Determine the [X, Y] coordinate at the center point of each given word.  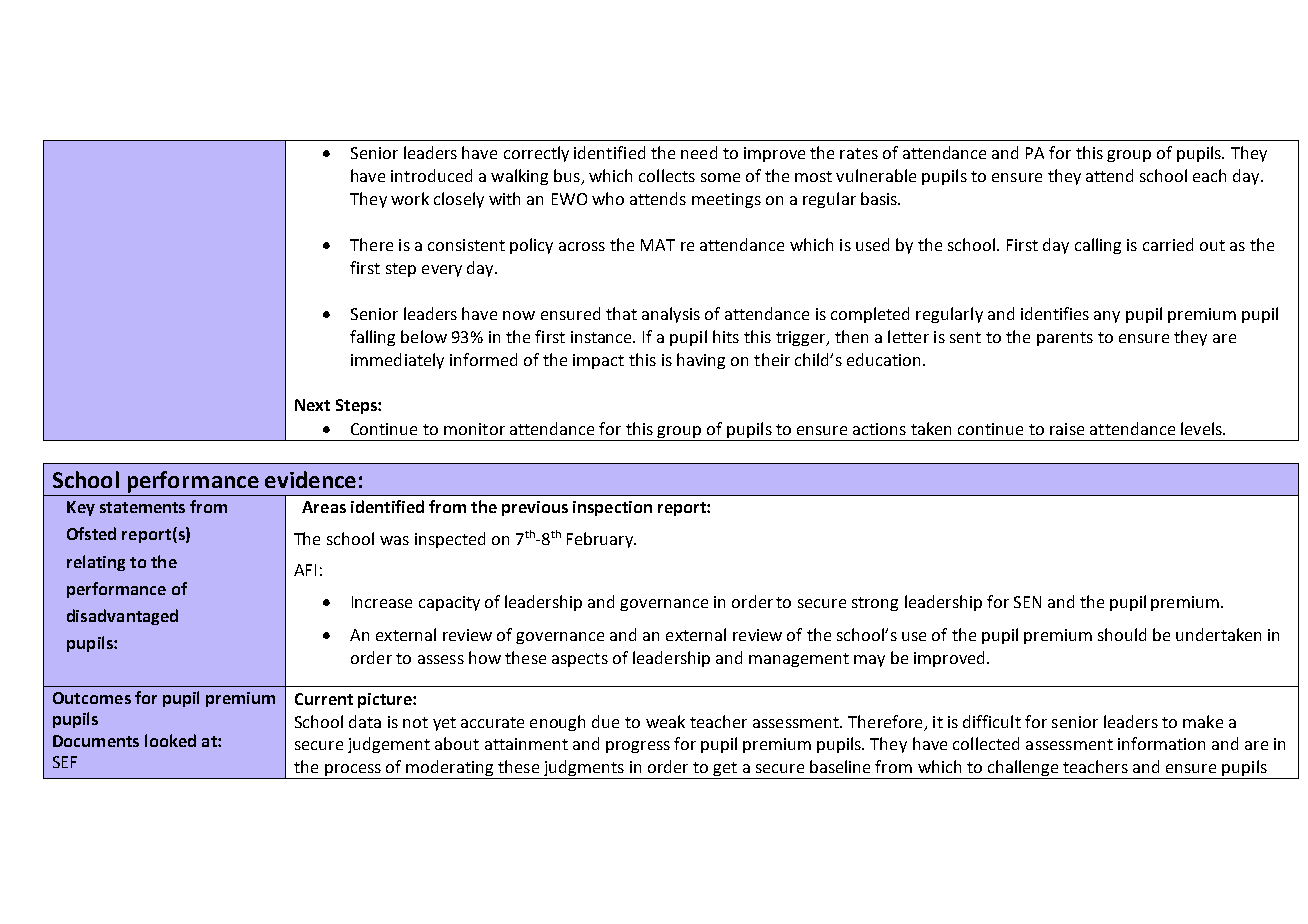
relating [96, 563]
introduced [431, 175]
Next [312, 405]
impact [598, 361]
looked [170, 740]
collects [667, 175]
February [601, 540]
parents [1065, 339]
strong [875, 604]
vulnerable [876, 175]
